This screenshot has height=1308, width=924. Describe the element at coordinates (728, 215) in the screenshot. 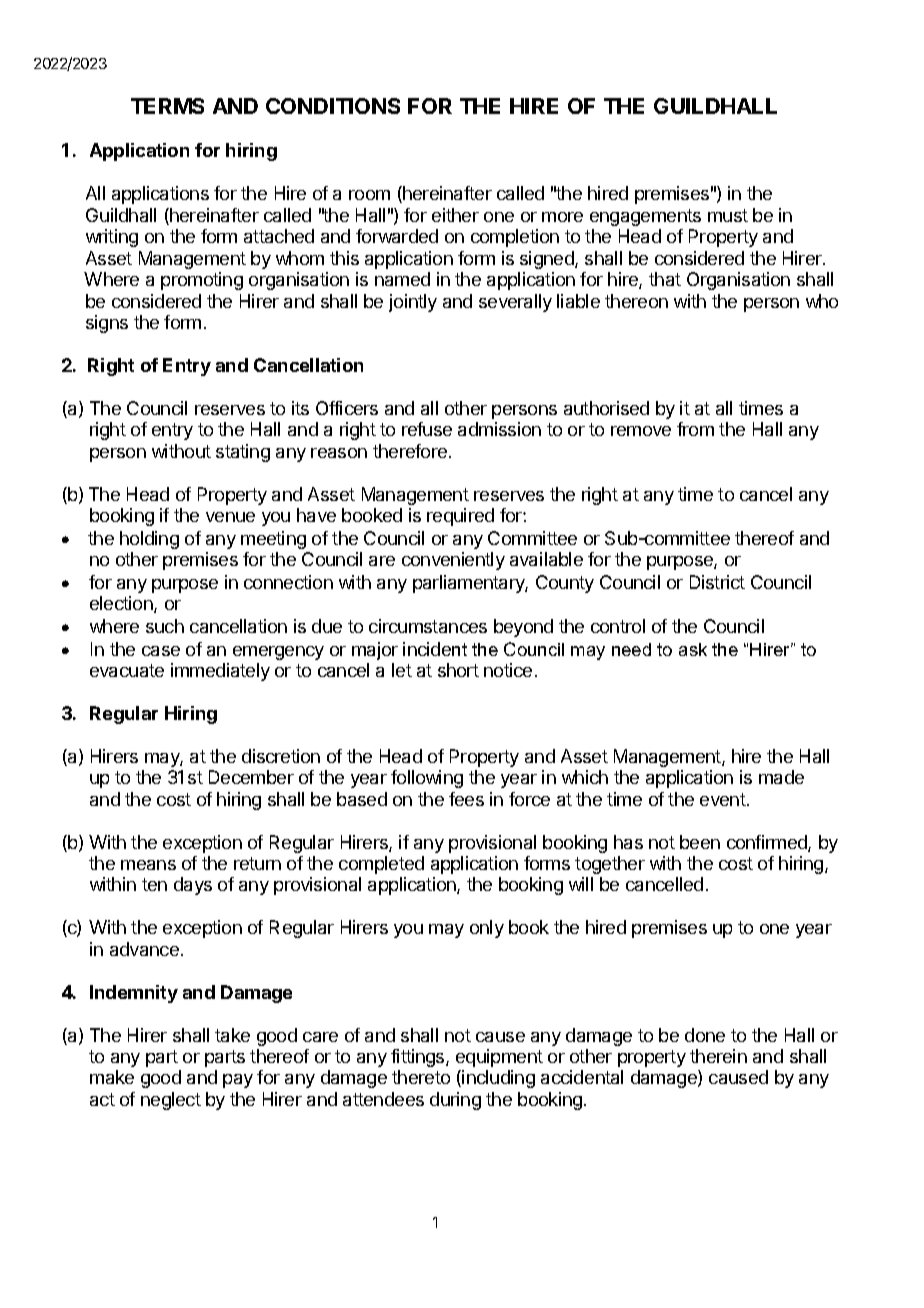

I see `must` at that location.
